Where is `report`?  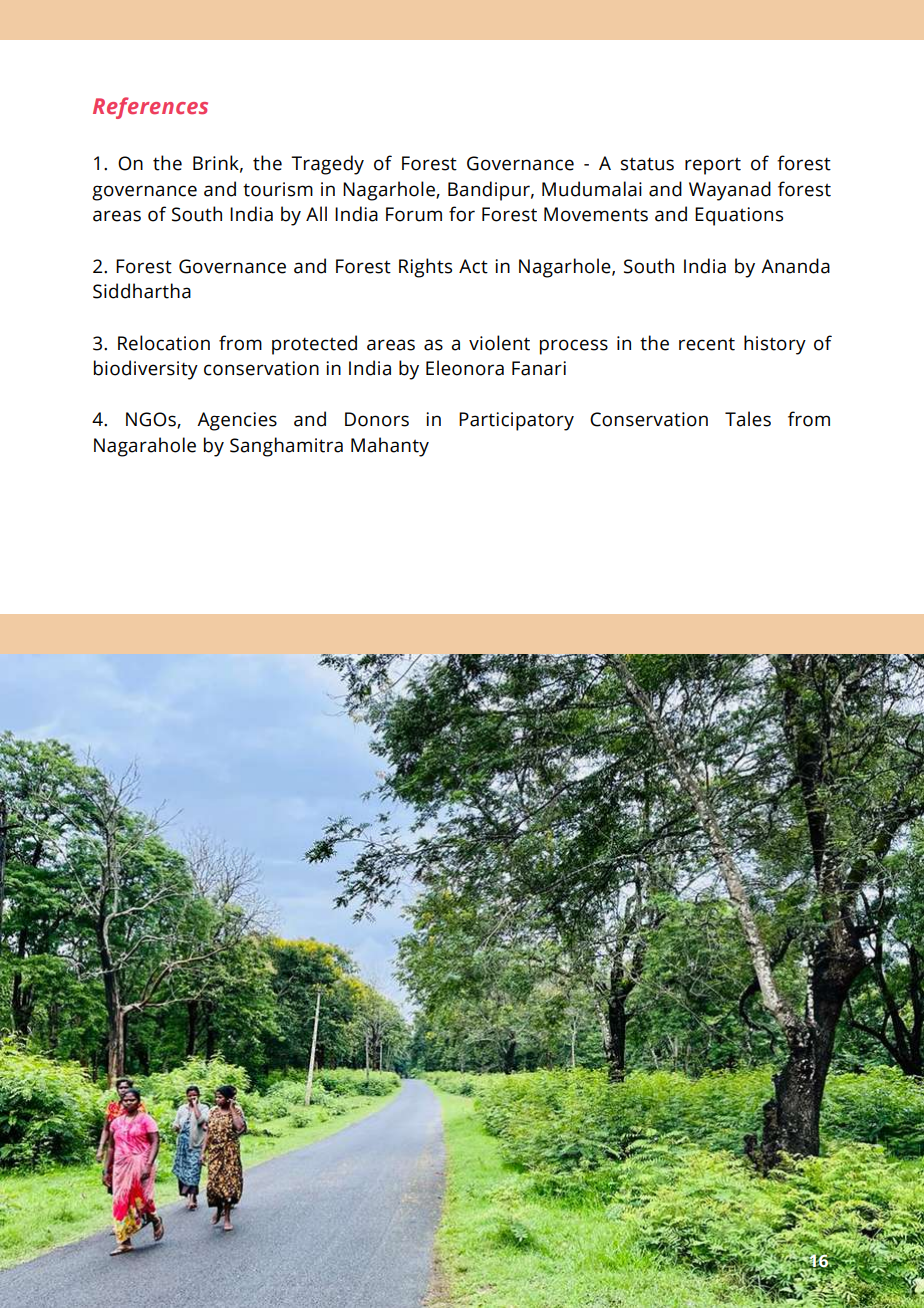
report is located at coordinates (713, 166).
